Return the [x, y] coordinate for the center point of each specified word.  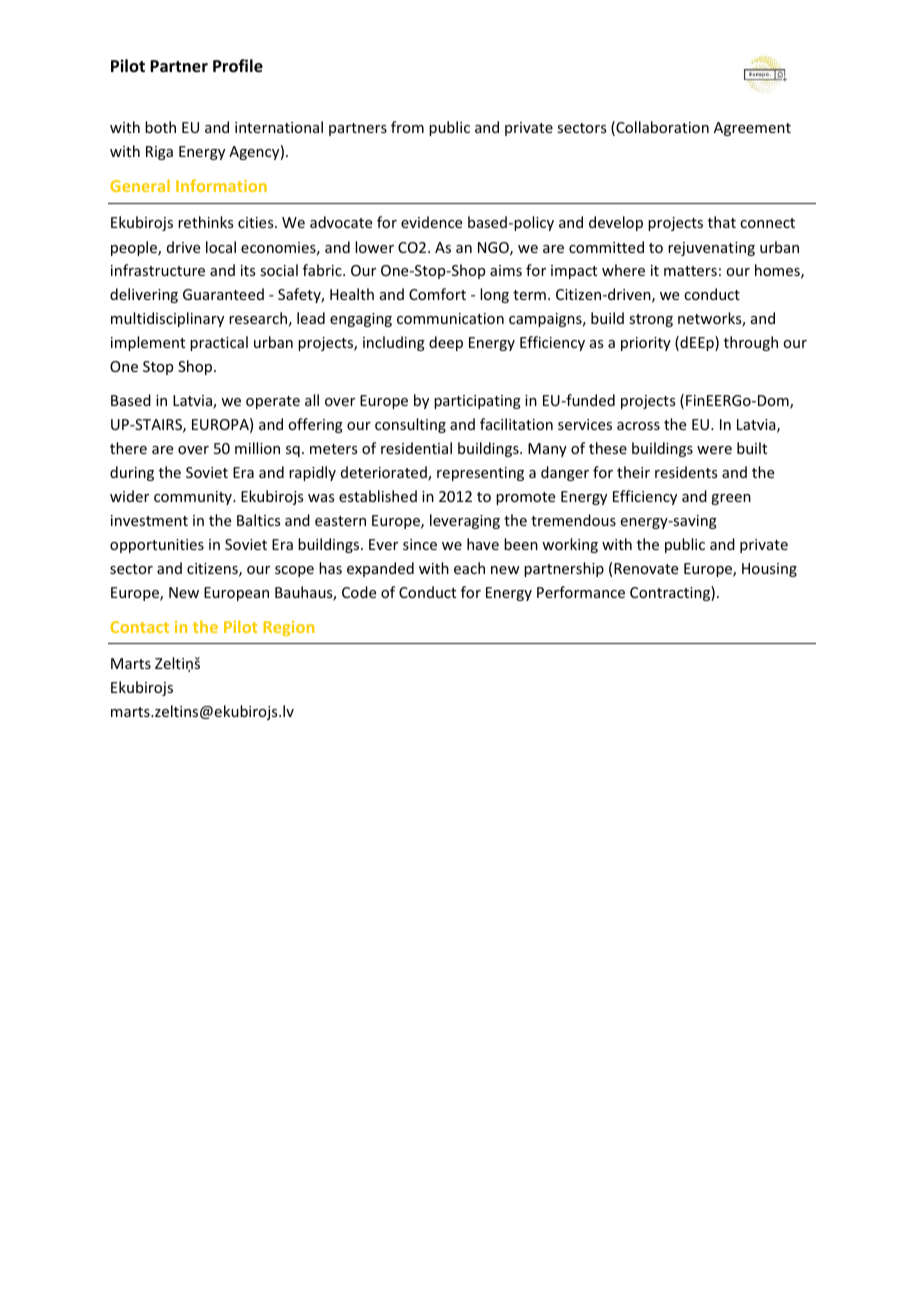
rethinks [205, 222]
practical [219, 343]
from [407, 127]
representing [480, 474]
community [194, 498]
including [394, 343]
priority [646, 344]
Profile [238, 66]
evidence [431, 222]
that [722, 222]
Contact [139, 627]
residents [686, 472]
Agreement [752, 129]
